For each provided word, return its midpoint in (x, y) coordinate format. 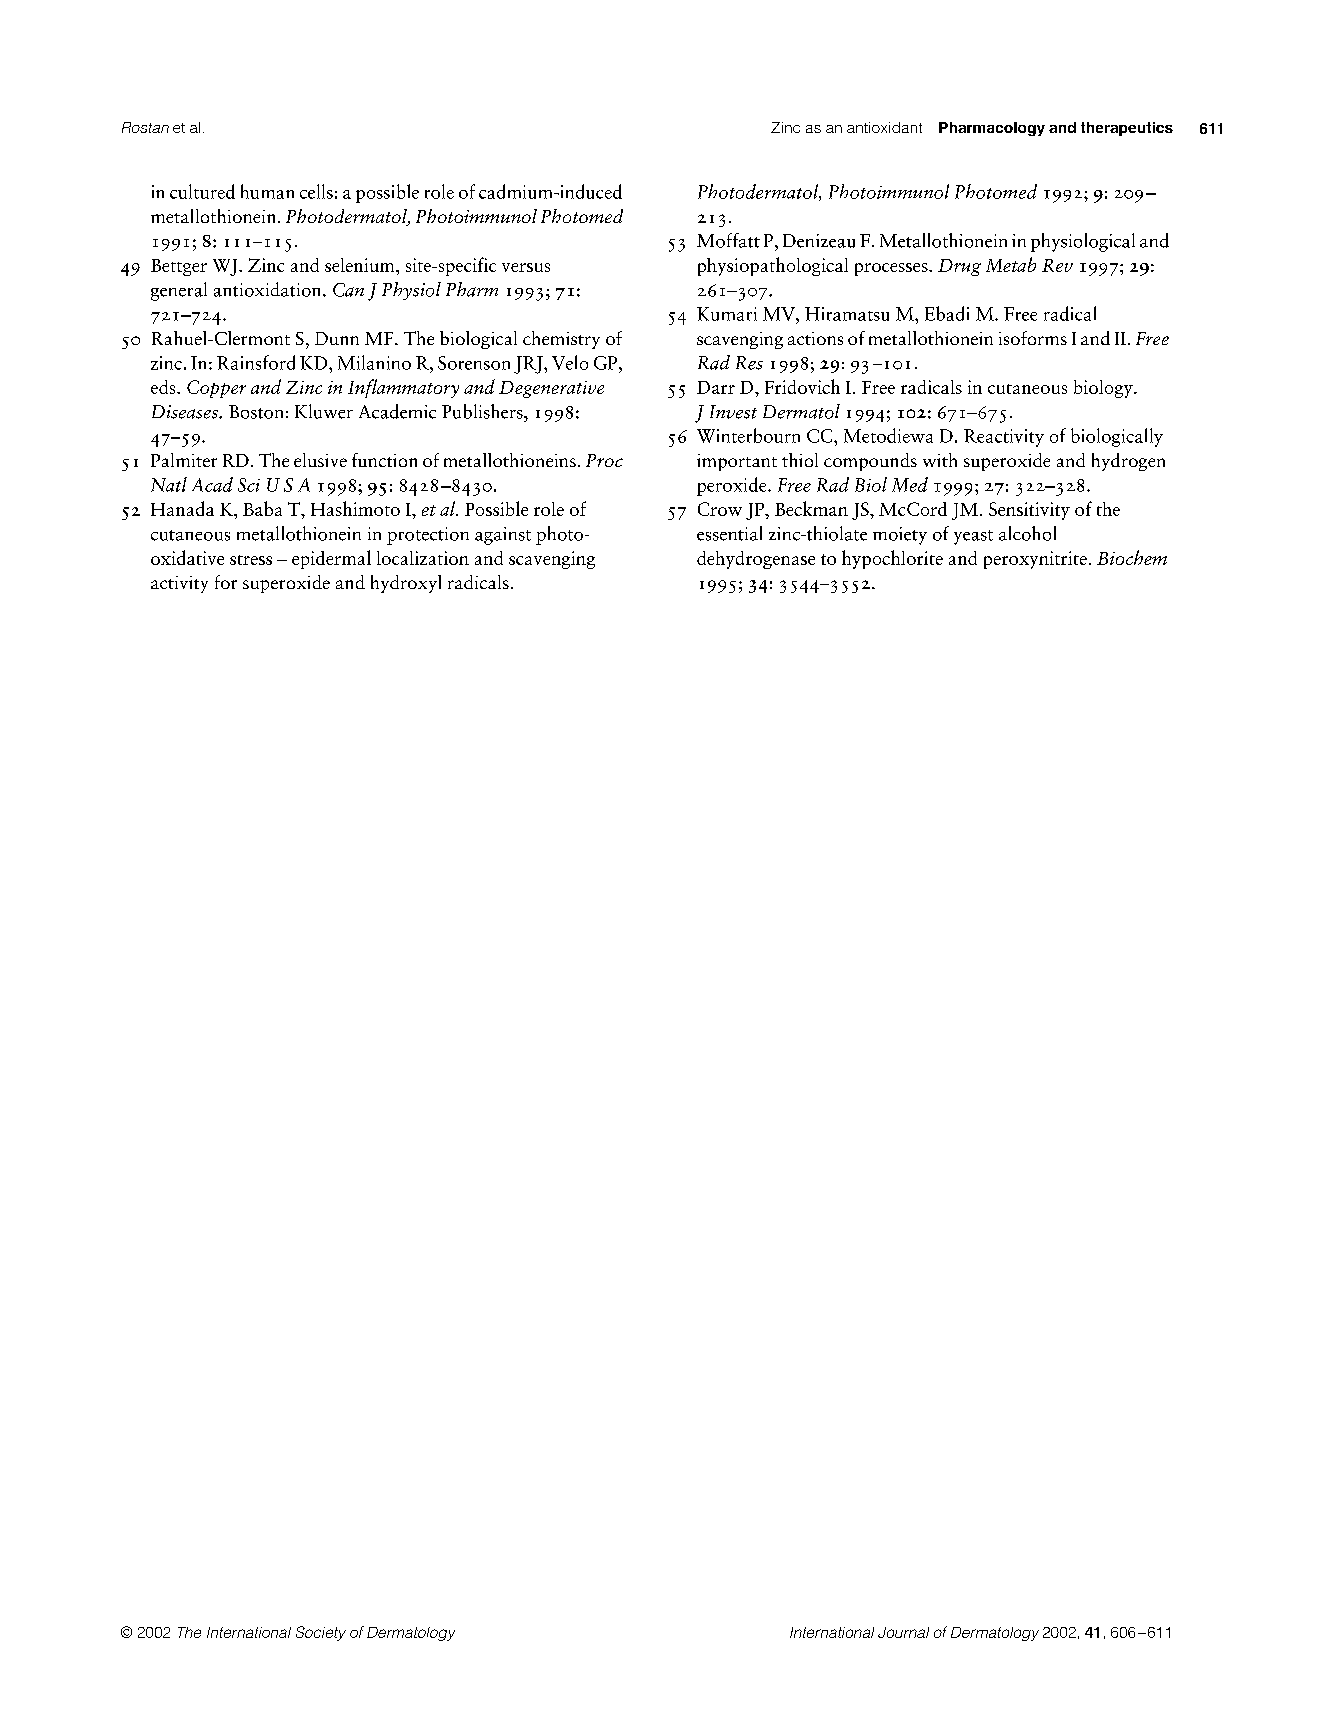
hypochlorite (892, 559)
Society (321, 1633)
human (267, 191)
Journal (903, 1632)
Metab (1011, 264)
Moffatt (728, 240)
